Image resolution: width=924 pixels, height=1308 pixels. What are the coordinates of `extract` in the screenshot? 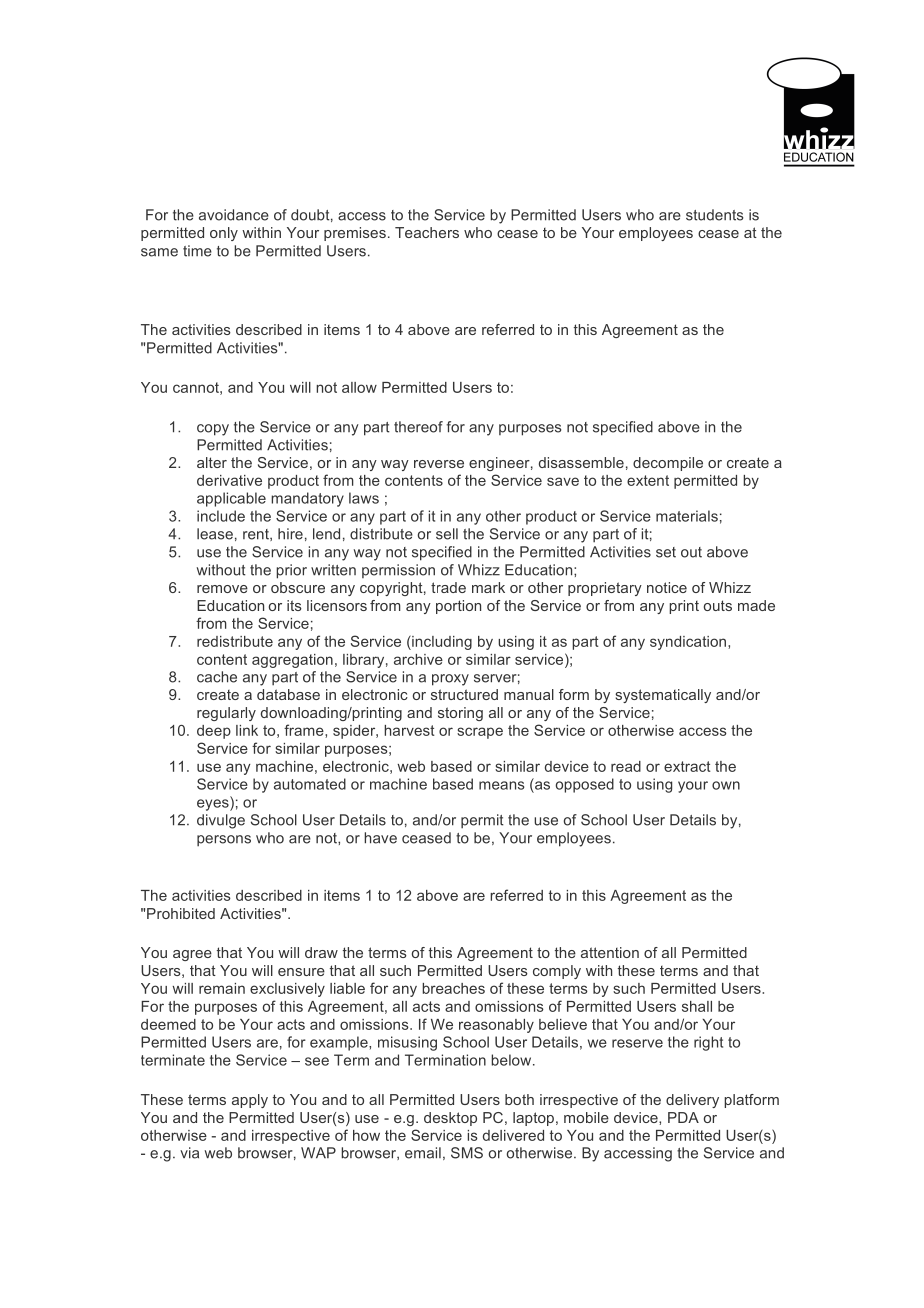 It's located at (687, 766).
